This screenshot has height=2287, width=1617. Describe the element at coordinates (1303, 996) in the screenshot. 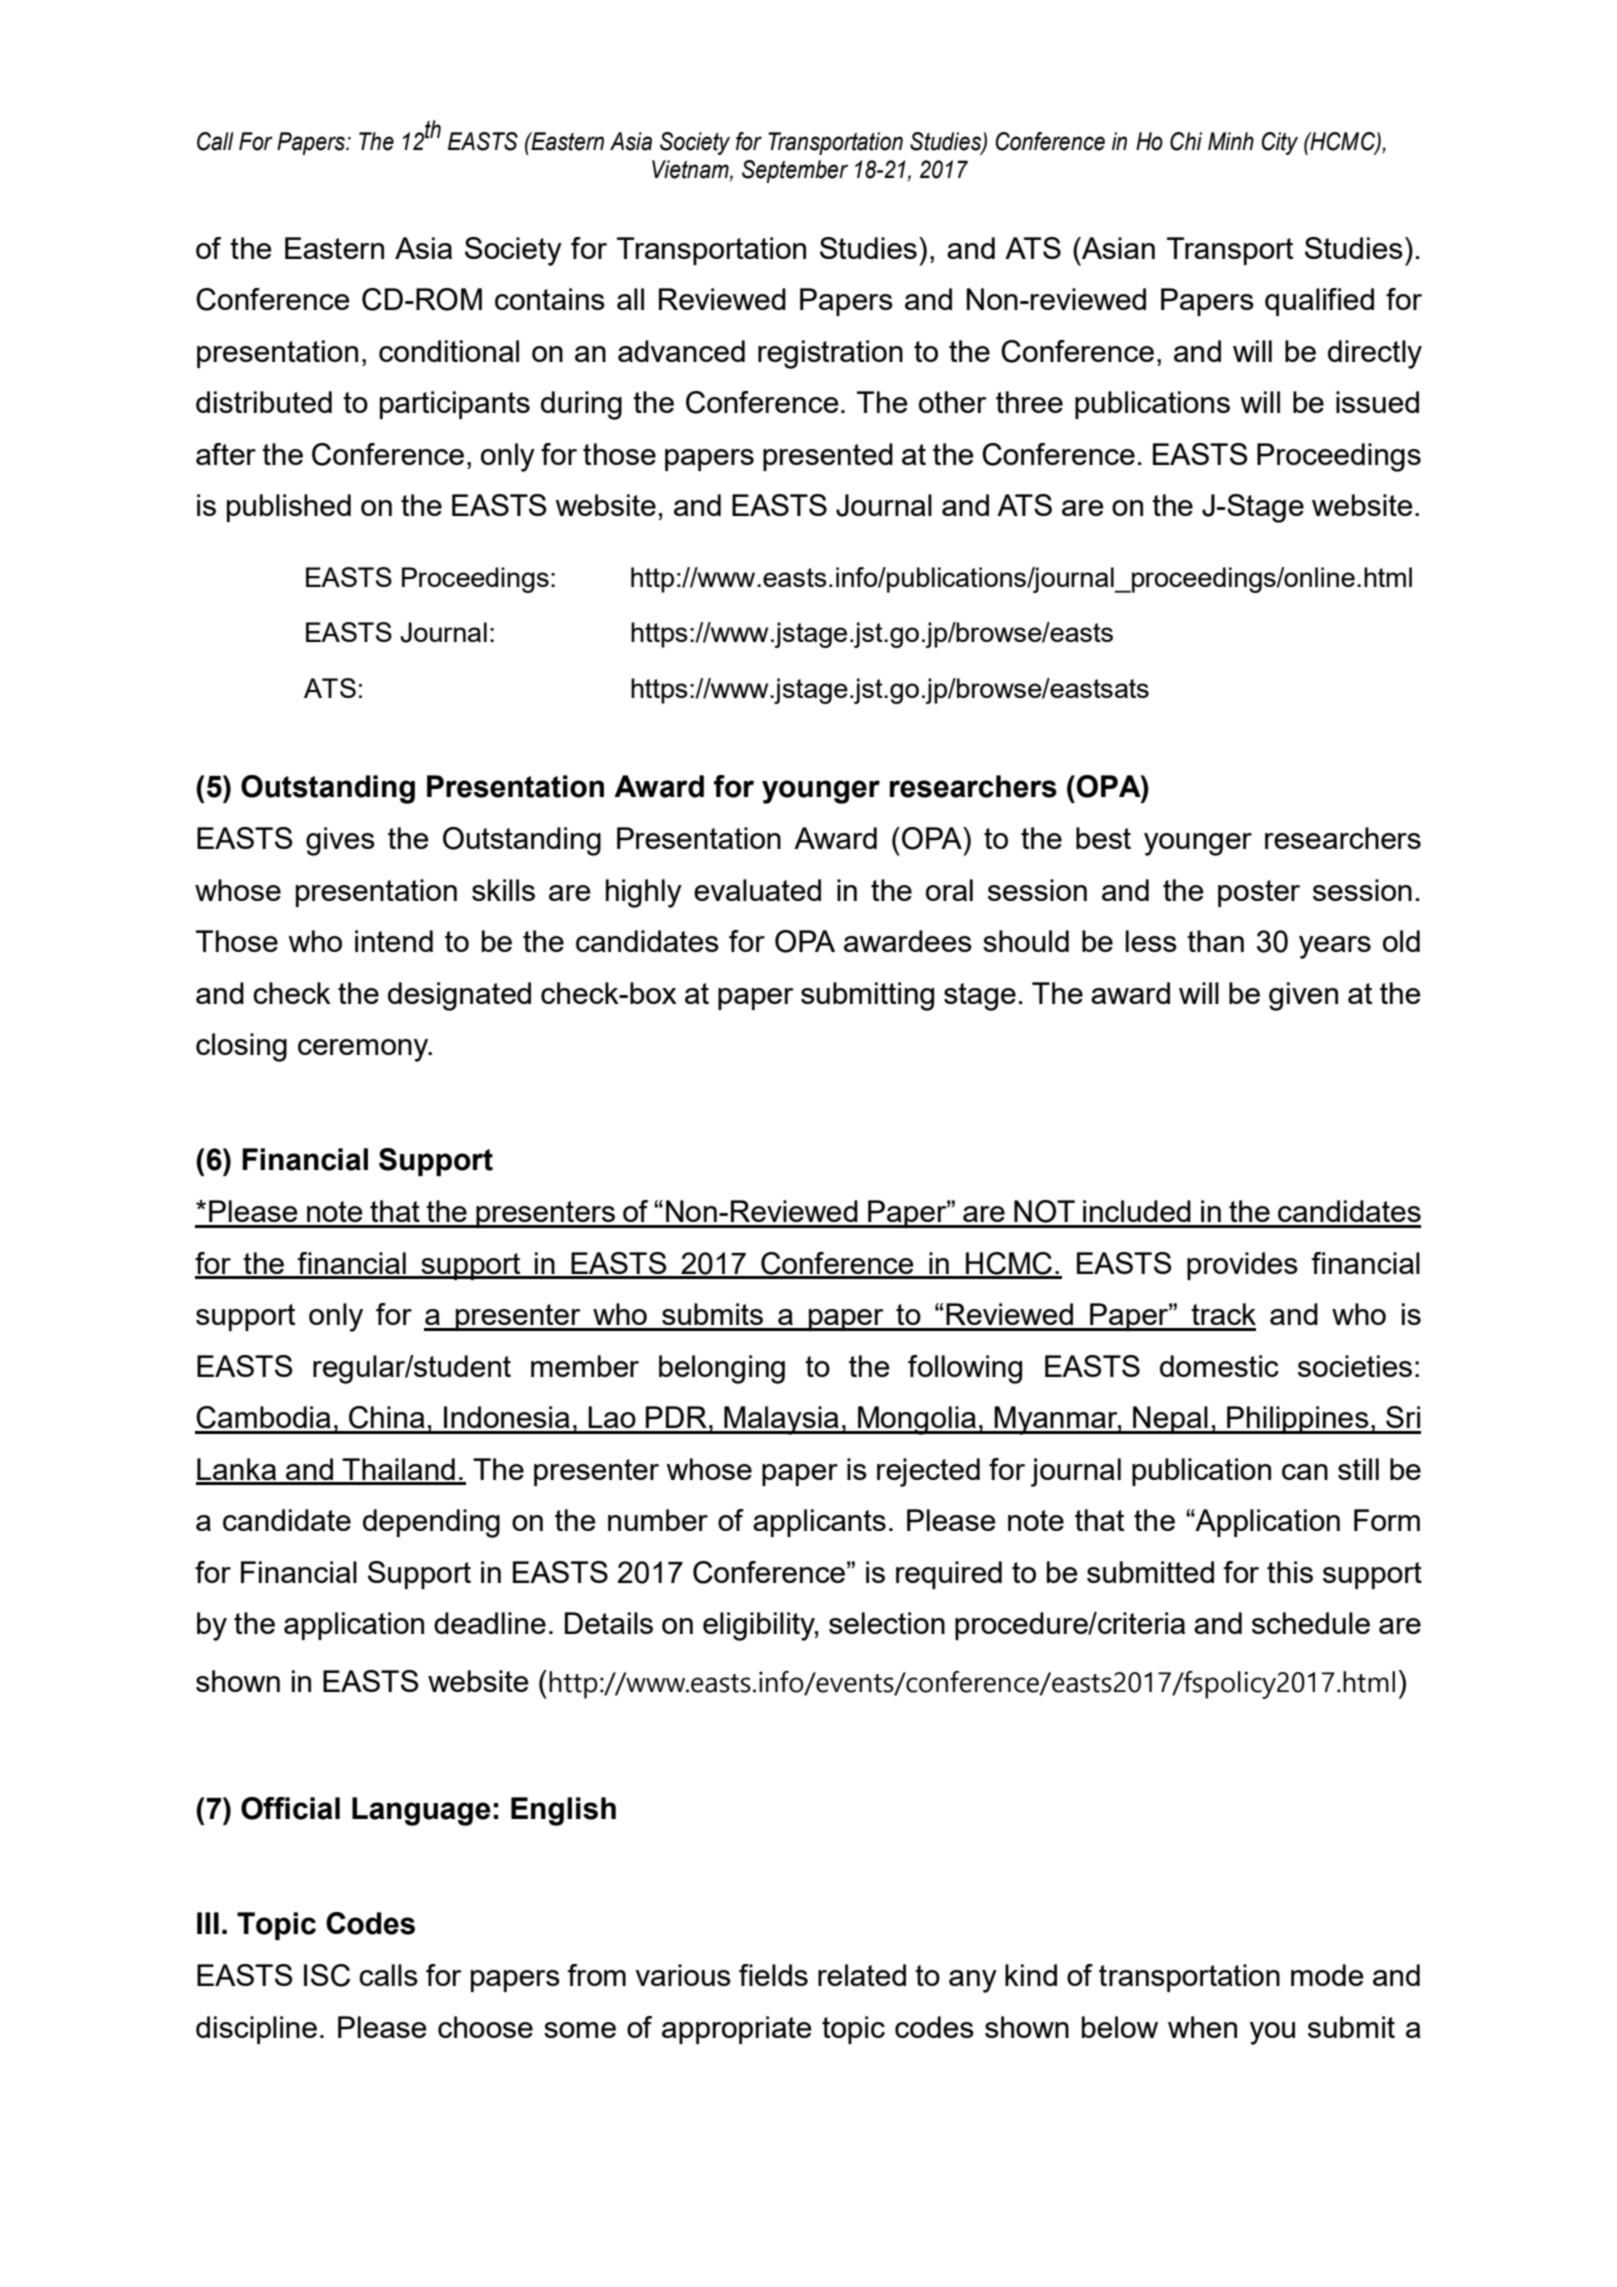

I see `given` at that location.
